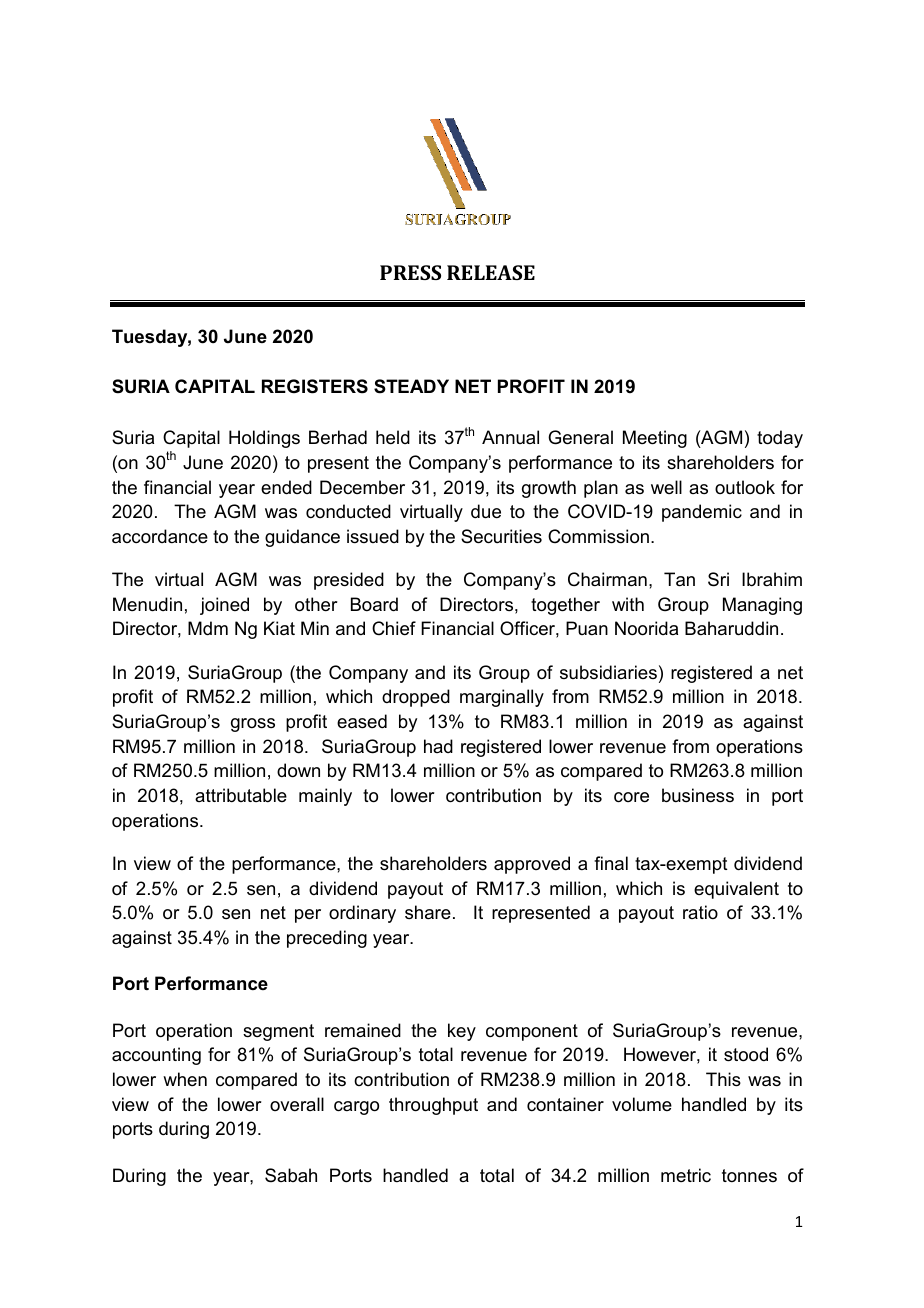 This screenshot has height=1308, width=924. I want to click on Meeting, so click(655, 439).
